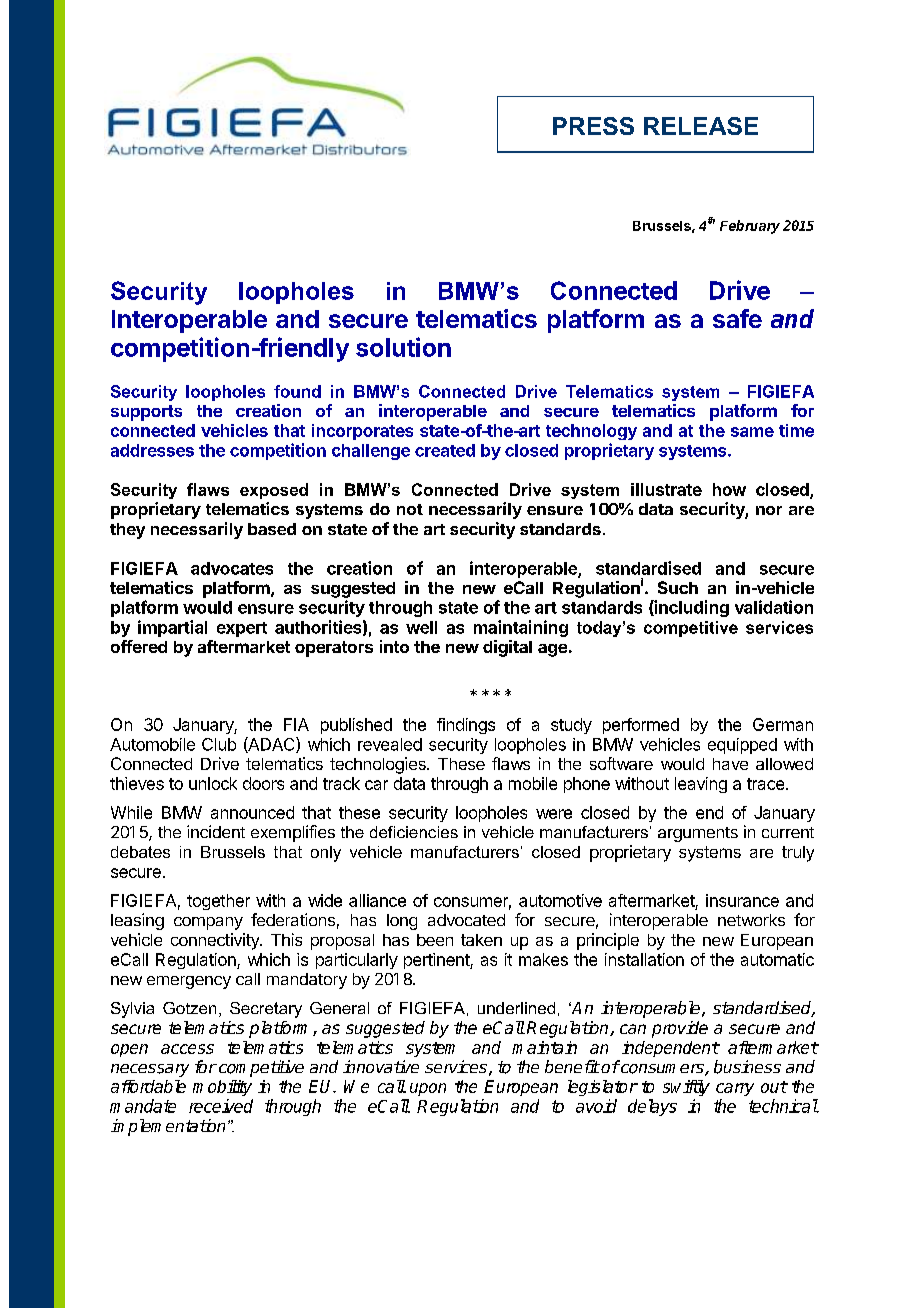  What do you see at coordinates (729, 489) in the image?
I see `how` at bounding box center [729, 489].
